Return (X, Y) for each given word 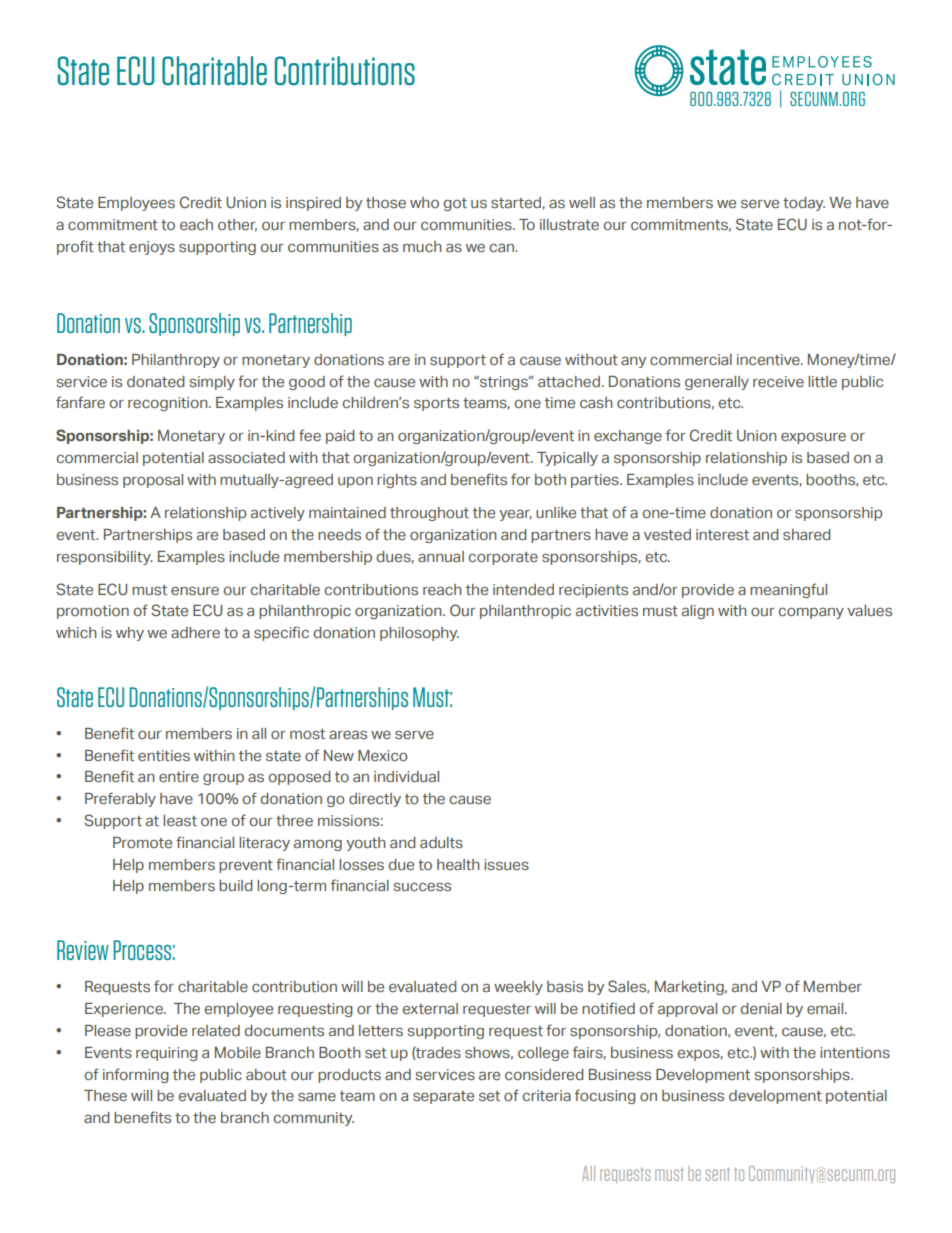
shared (807, 534)
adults (441, 842)
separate (443, 1097)
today (804, 204)
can (502, 248)
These (105, 1095)
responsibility (104, 558)
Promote (142, 842)
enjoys (152, 248)
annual (441, 556)
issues (506, 864)
